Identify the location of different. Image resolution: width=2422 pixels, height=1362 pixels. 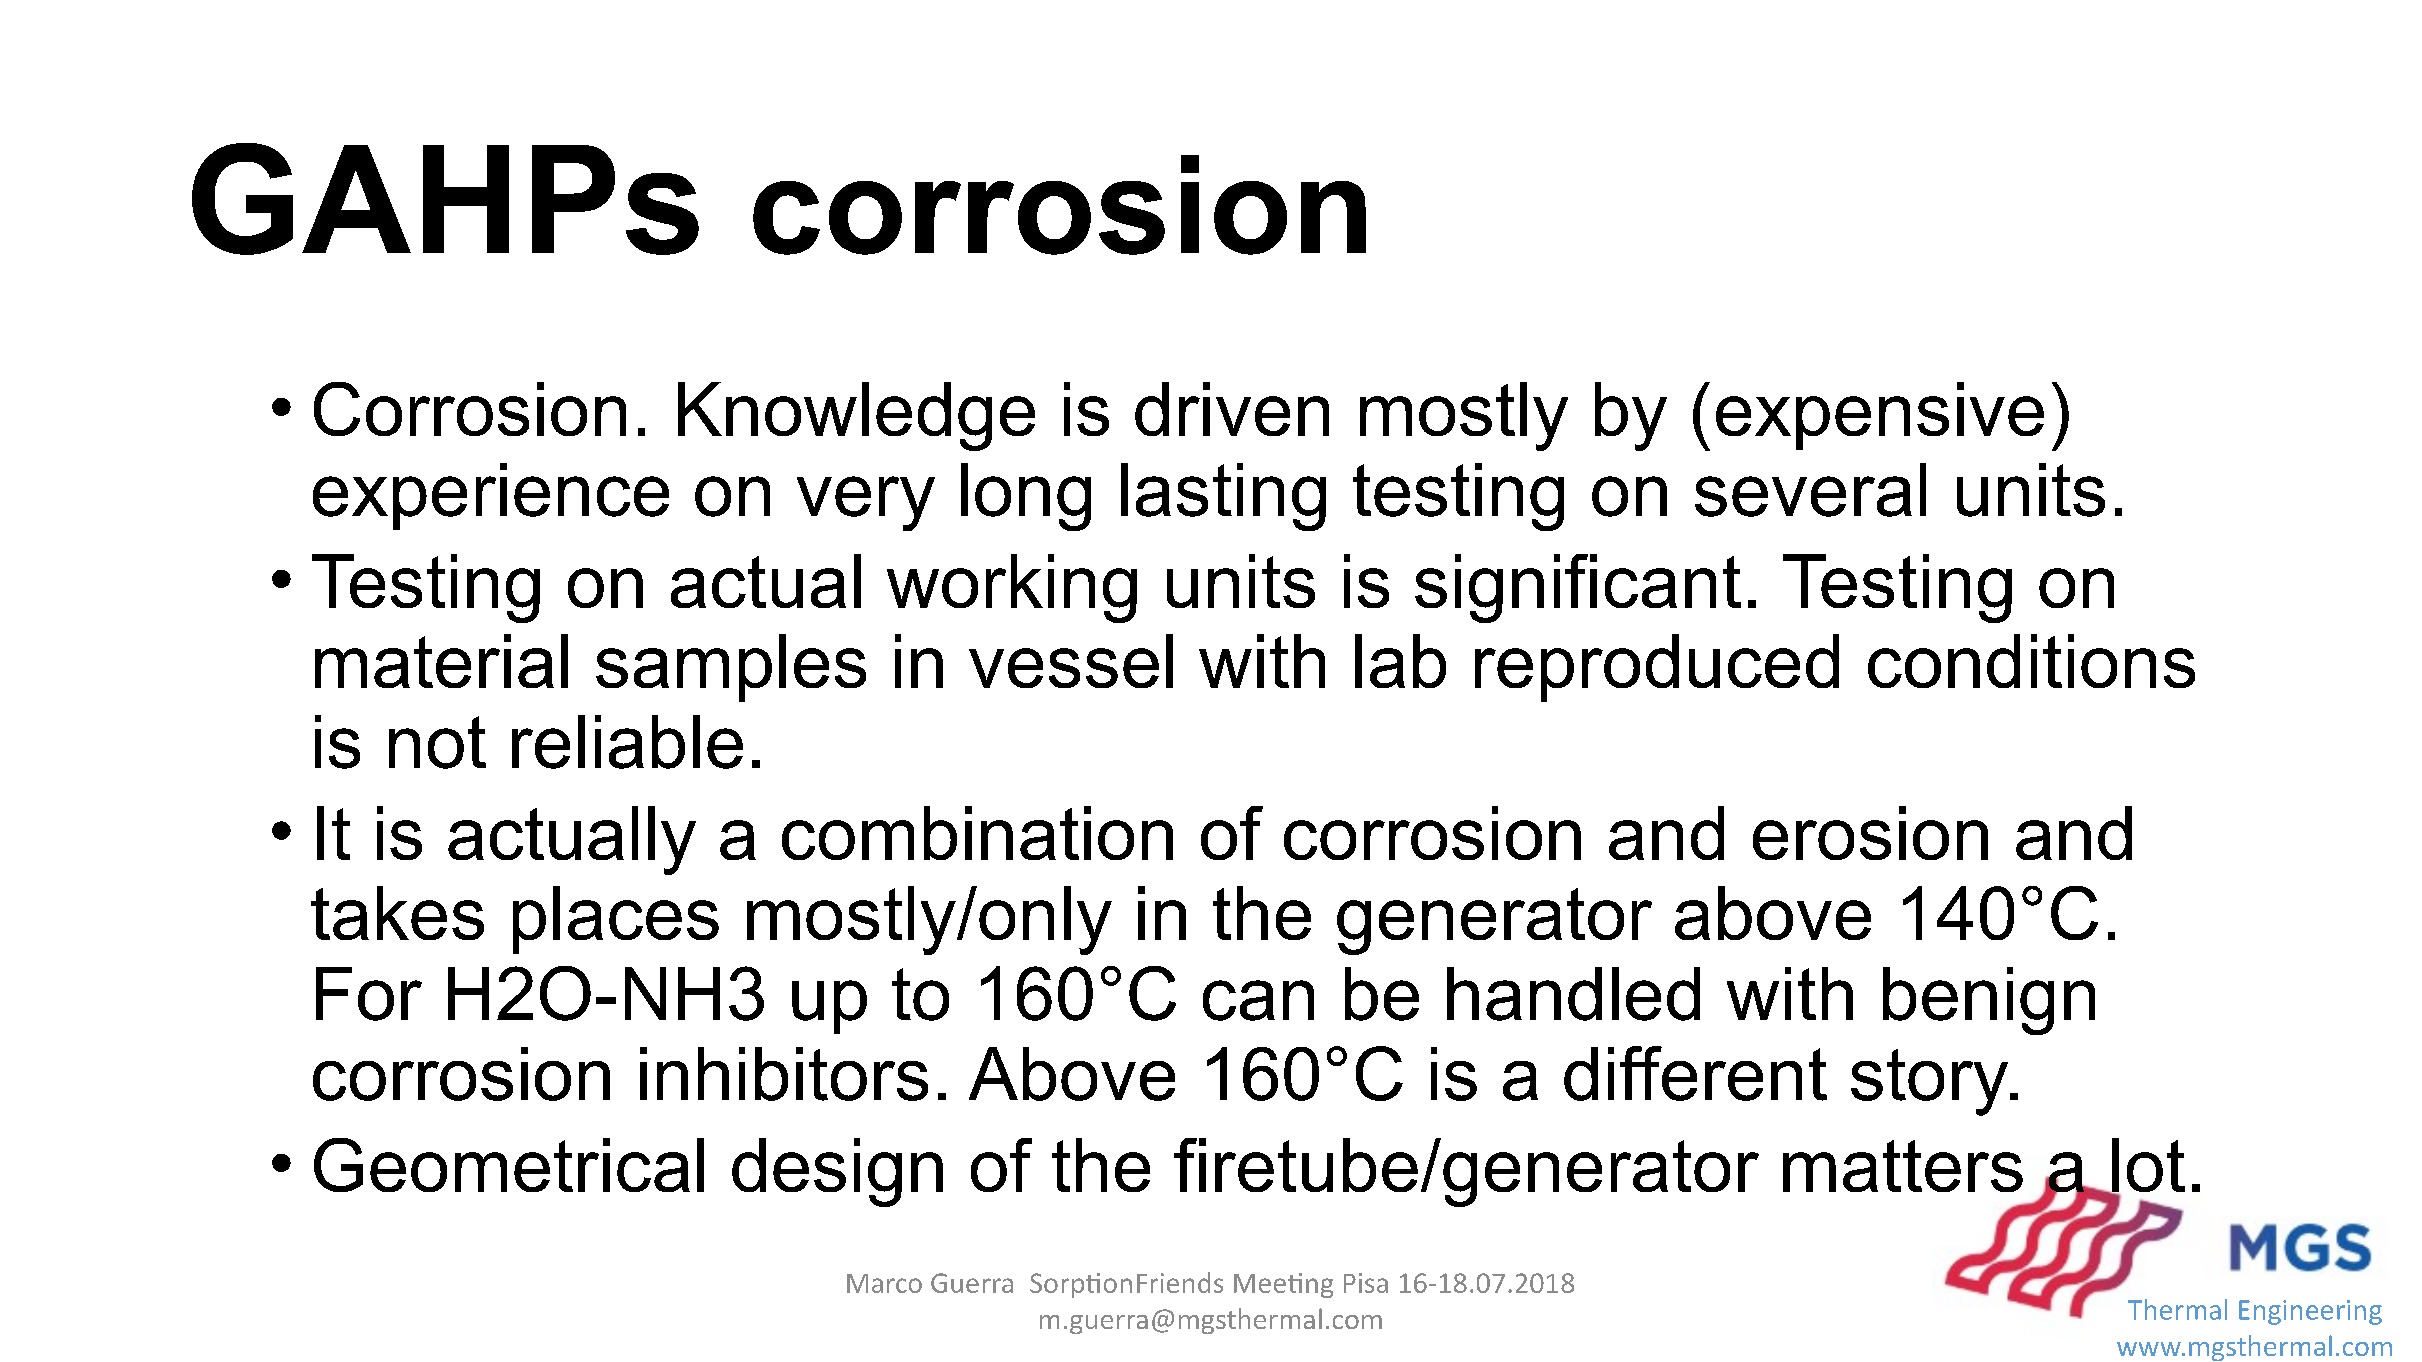
(1695, 1073).
